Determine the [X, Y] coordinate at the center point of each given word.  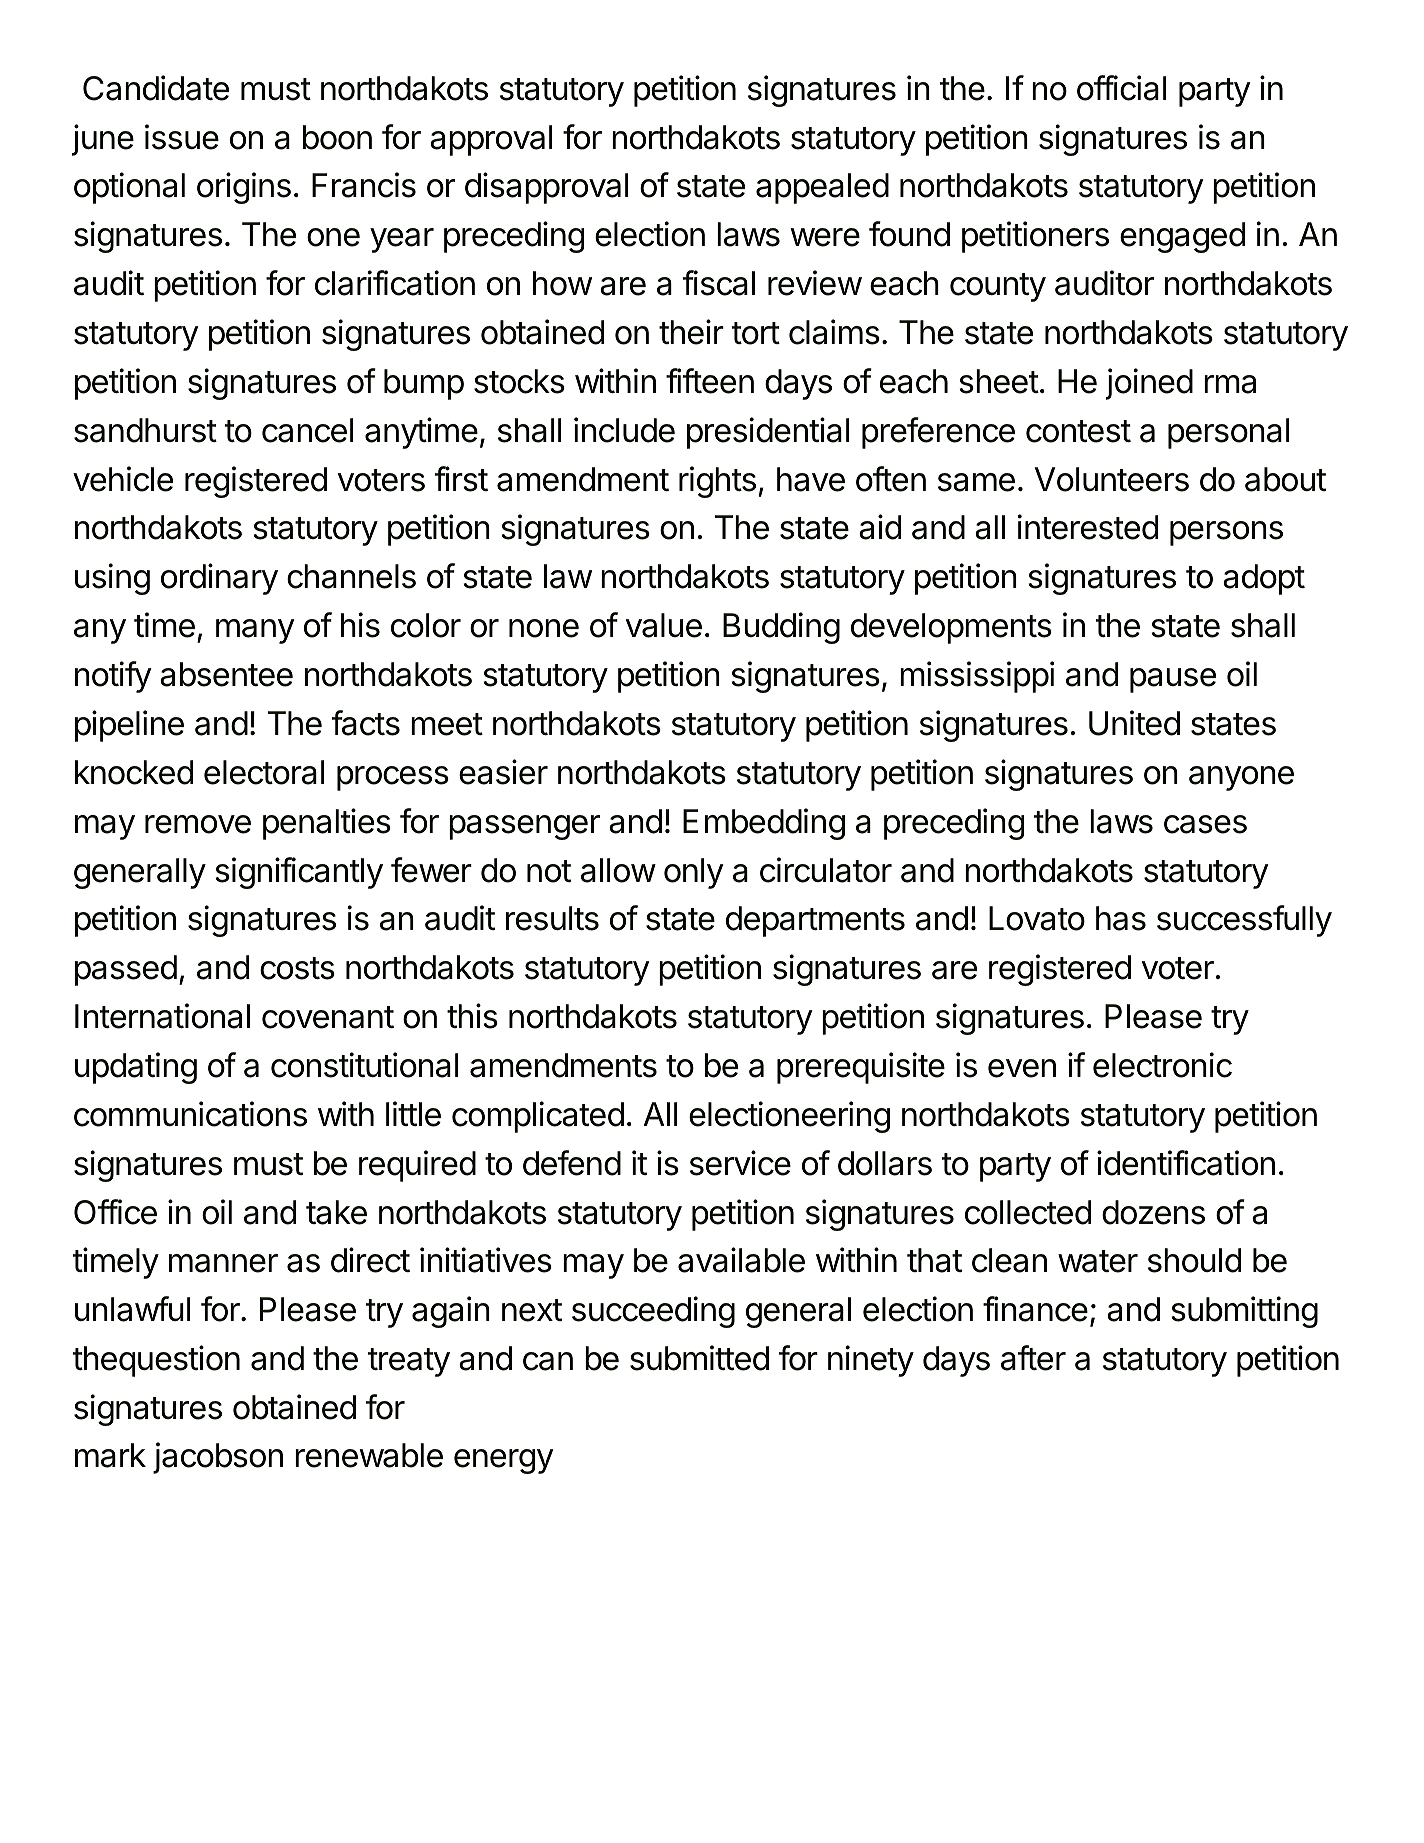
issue [182, 137]
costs [297, 968]
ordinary [219, 579]
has [1121, 918]
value [664, 625]
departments [815, 921]
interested [1087, 527]
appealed [822, 188]
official [1121, 88]
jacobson [218, 1458]
